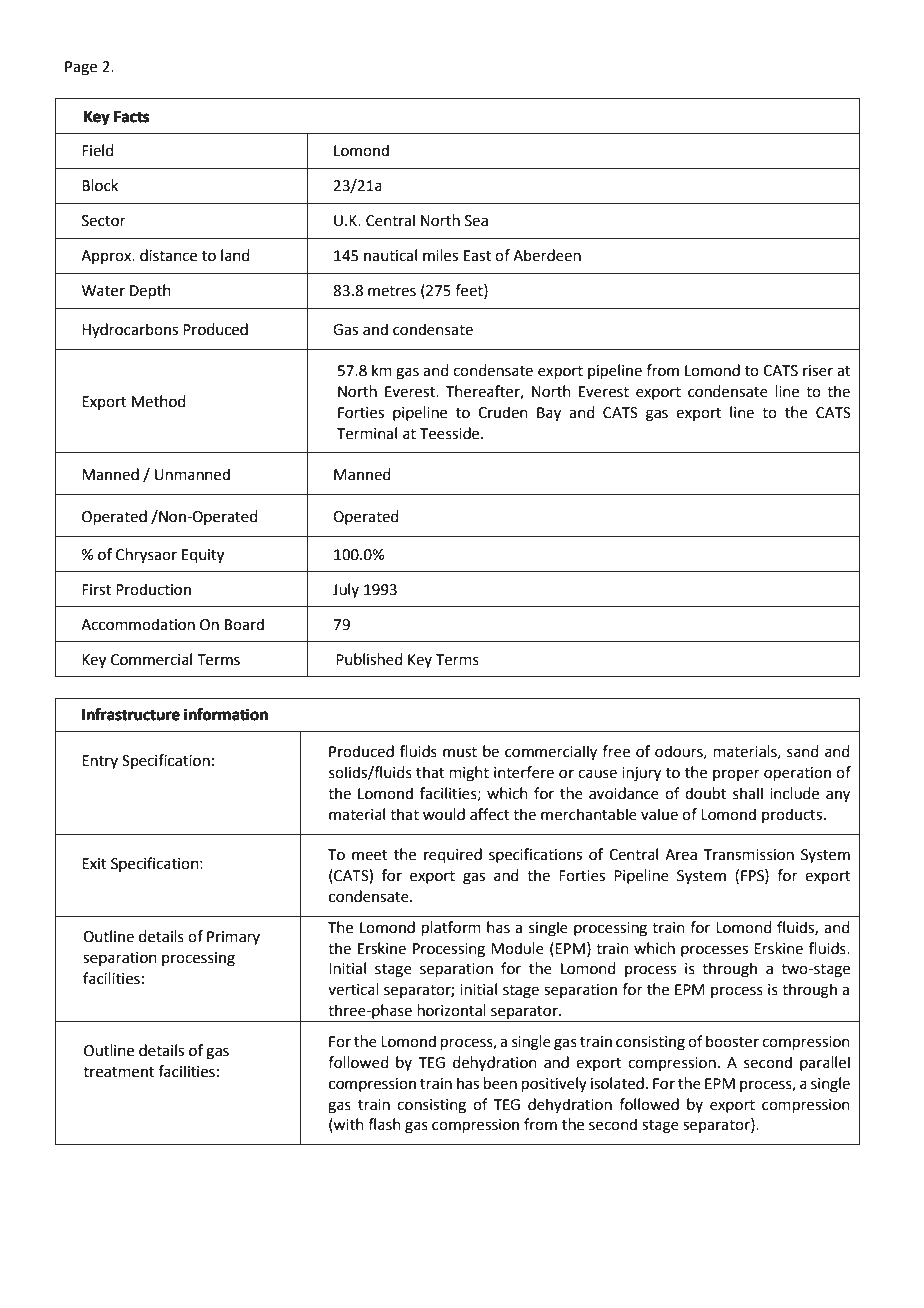 Image resolution: width=924 pixels, height=1308 pixels. Describe the element at coordinates (453, 855) in the screenshot. I see `required` at that location.
